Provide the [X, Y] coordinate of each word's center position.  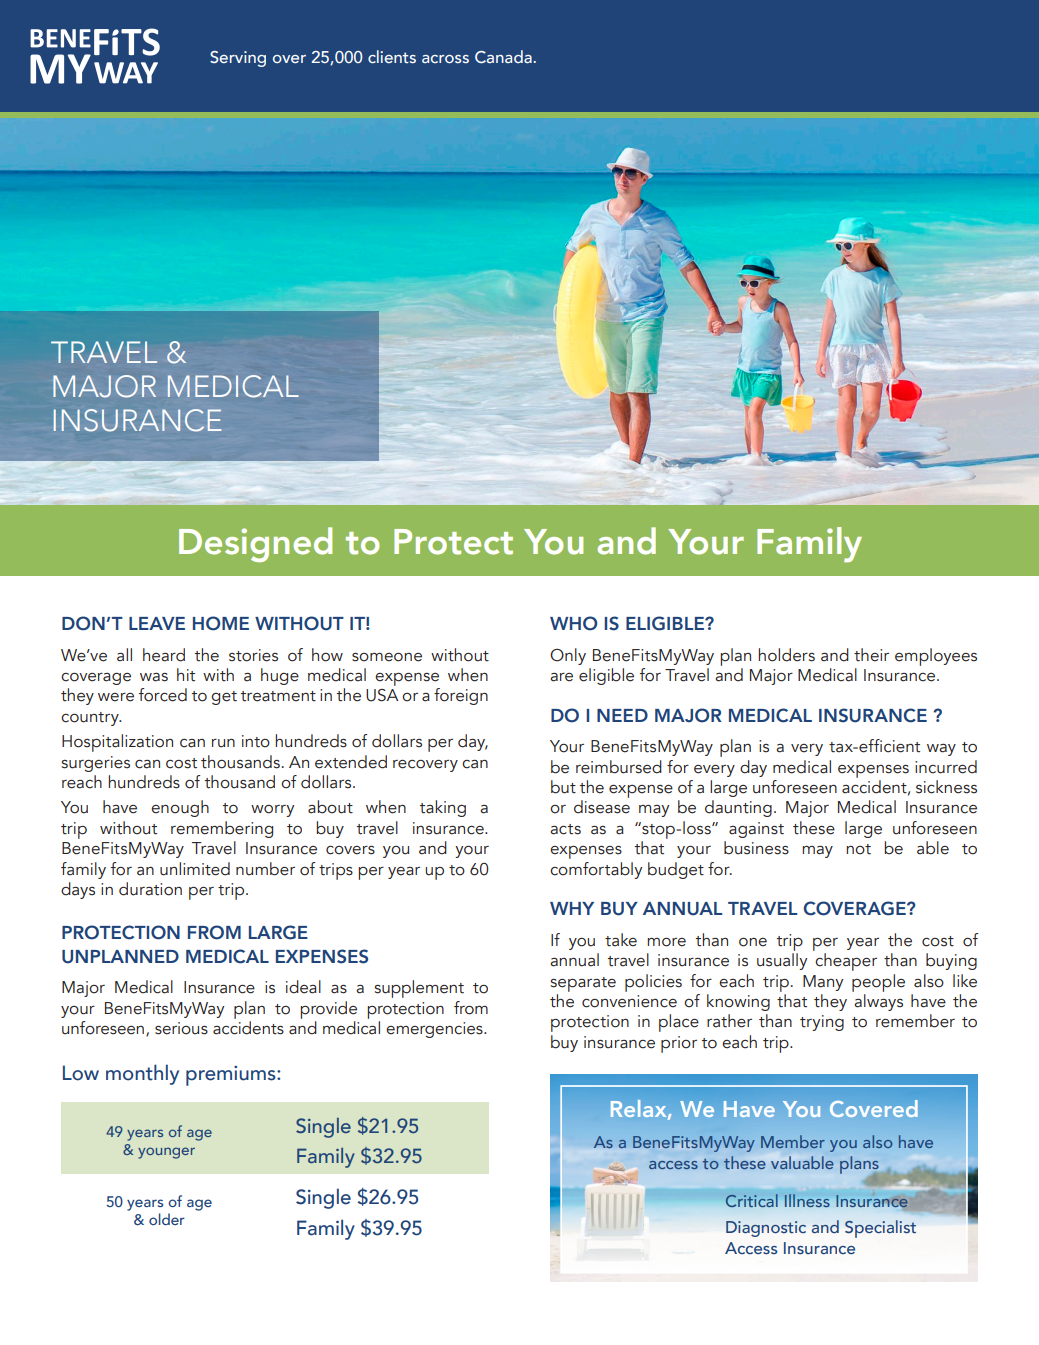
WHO [573, 623]
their [871, 655]
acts [565, 829]
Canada [504, 57]
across [445, 59]
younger [166, 1153]
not [858, 849]
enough [180, 808]
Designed [255, 544]
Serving [238, 59]
